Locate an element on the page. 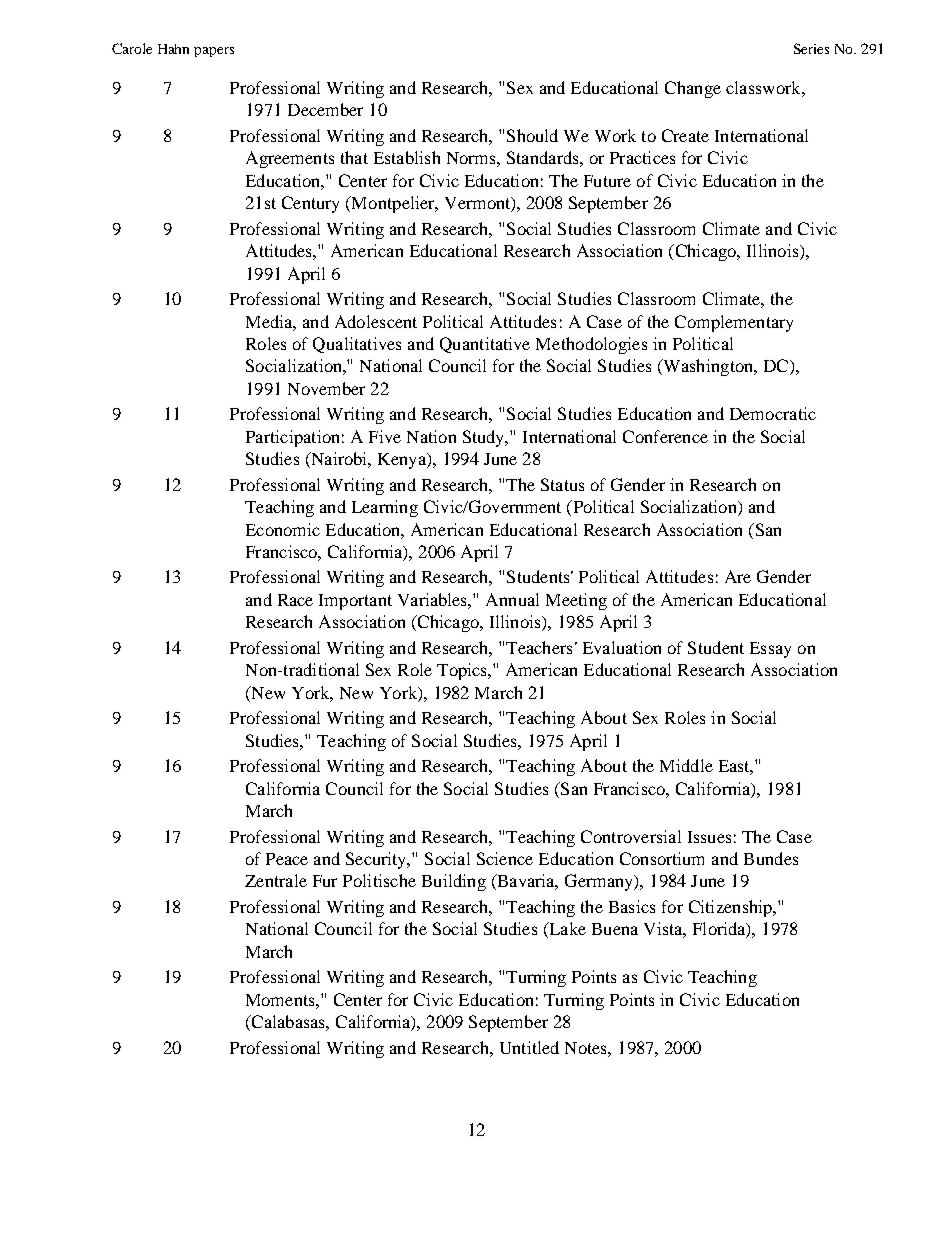 The width and height of the document is (952, 1233). Should is located at coordinates (532, 135).
